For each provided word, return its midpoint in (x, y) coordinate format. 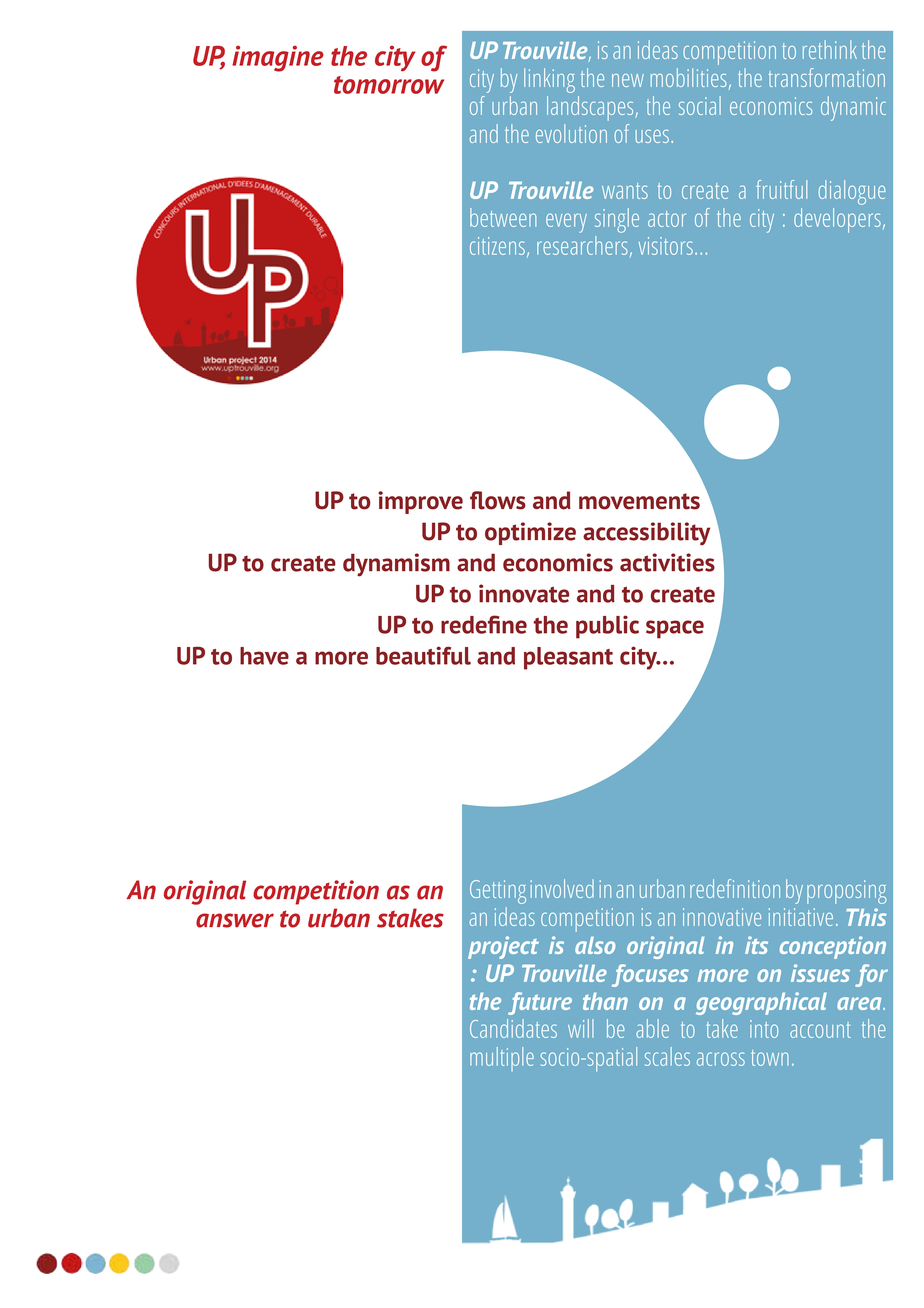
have (264, 656)
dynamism (396, 565)
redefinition (735, 888)
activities (667, 562)
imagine (278, 58)
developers (837, 220)
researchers (582, 245)
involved (562, 888)
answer (235, 920)
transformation (827, 77)
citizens (497, 246)
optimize (530, 533)
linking (549, 80)
